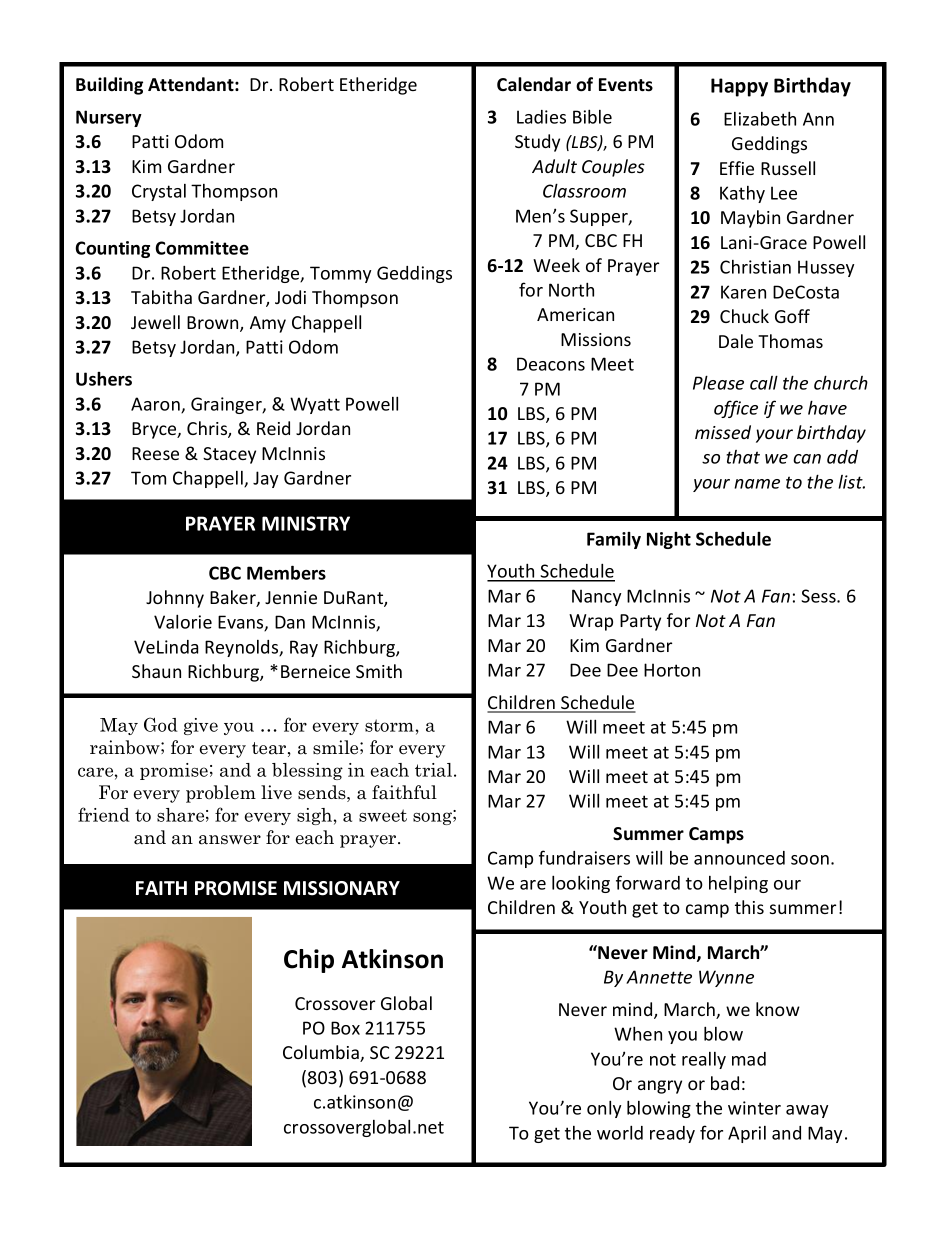 Image resolution: width=952 pixels, height=1233 pixels. What do you see at coordinates (760, 118) in the screenshot?
I see `Elizabeth` at bounding box center [760, 118].
